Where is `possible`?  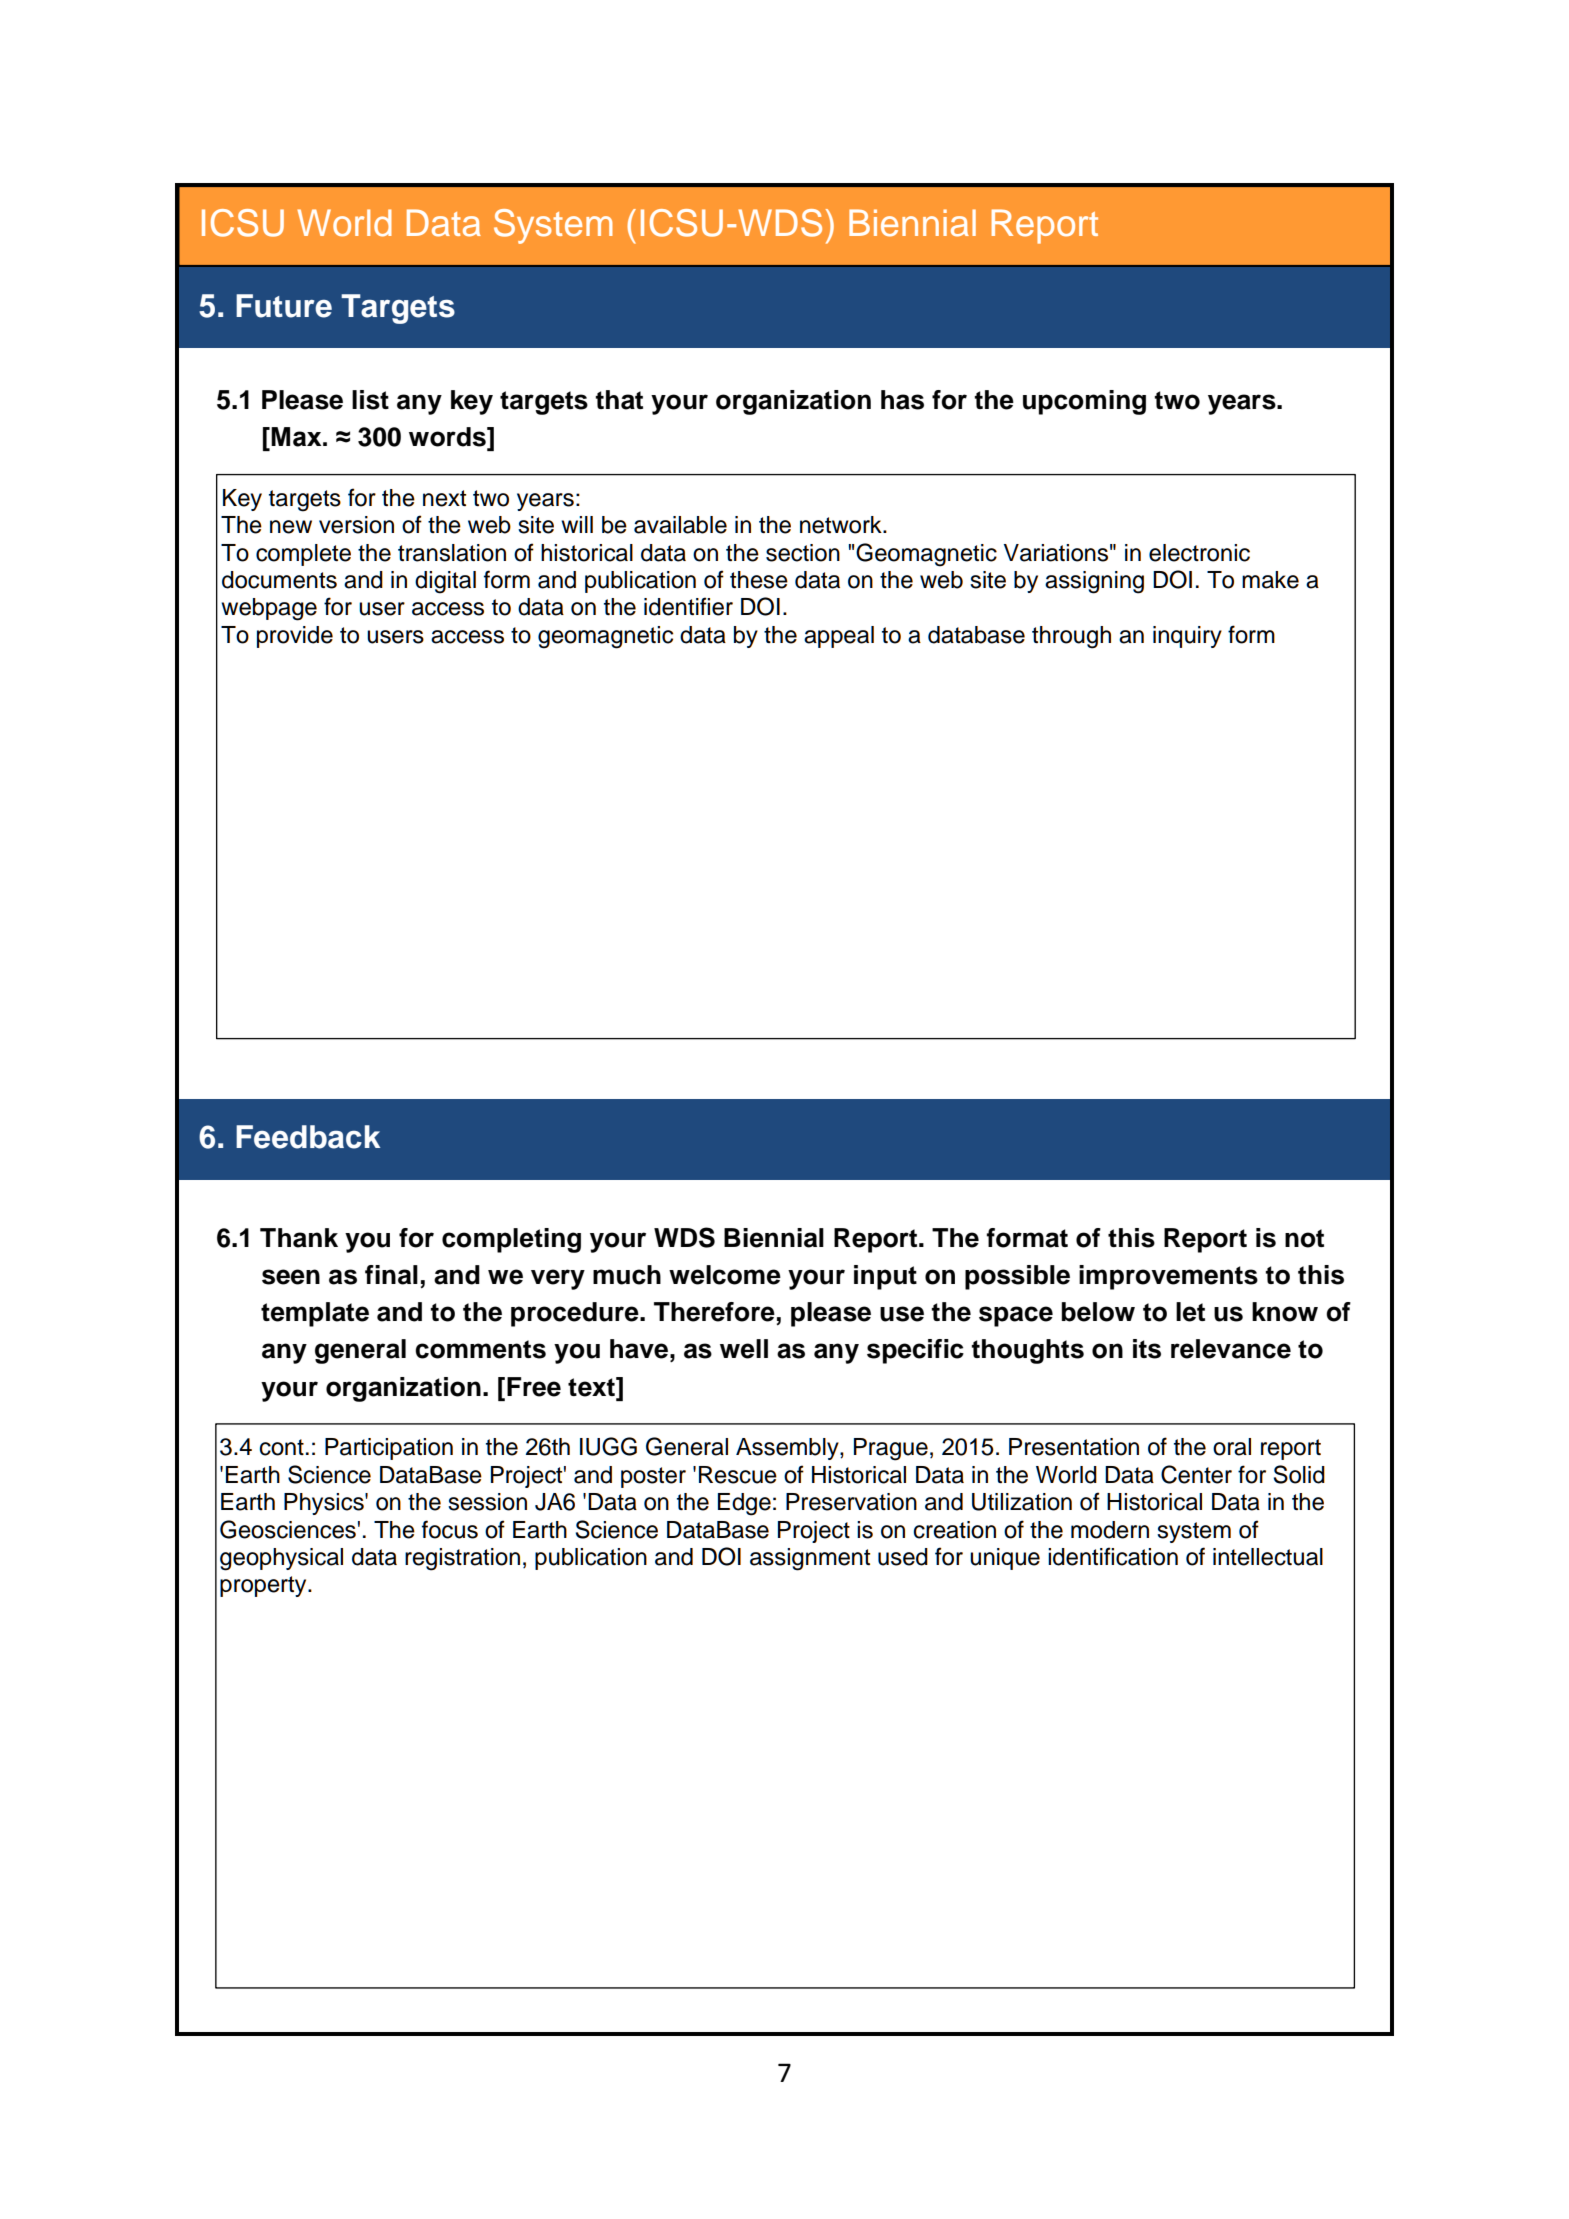 possible is located at coordinates (1017, 1277).
